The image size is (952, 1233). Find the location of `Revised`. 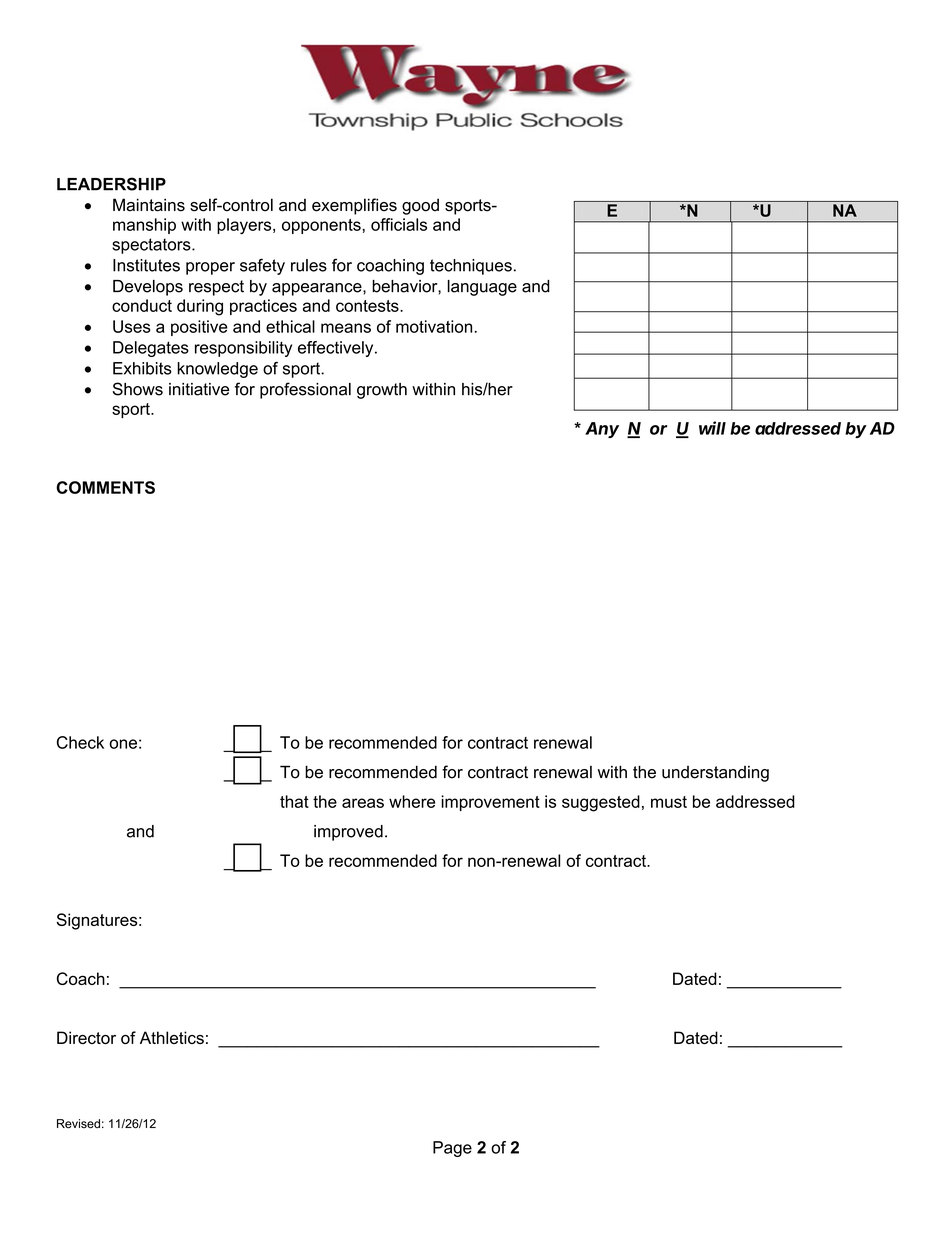

Revised is located at coordinates (78, 1124).
